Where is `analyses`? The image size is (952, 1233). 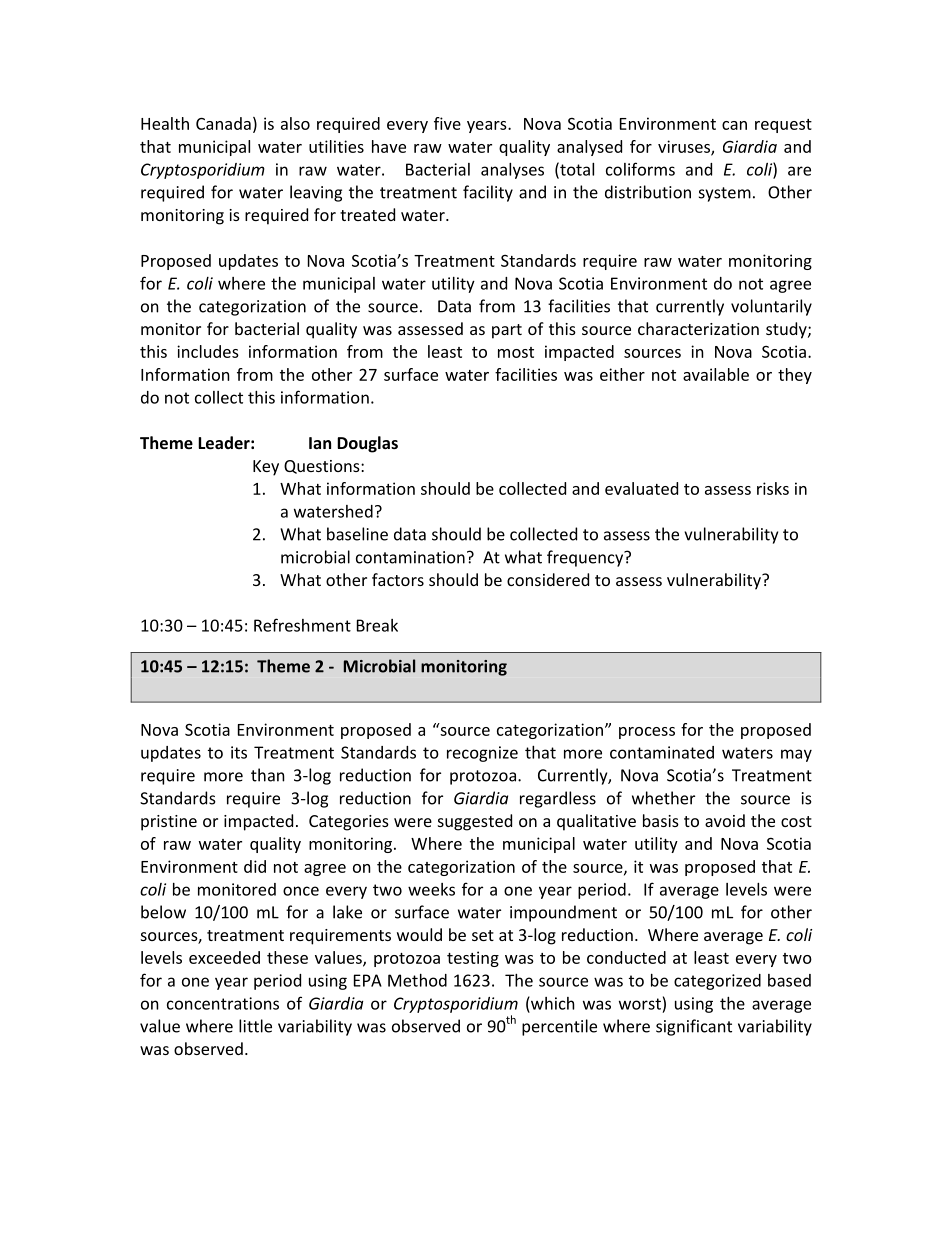
analyses is located at coordinates (512, 171).
